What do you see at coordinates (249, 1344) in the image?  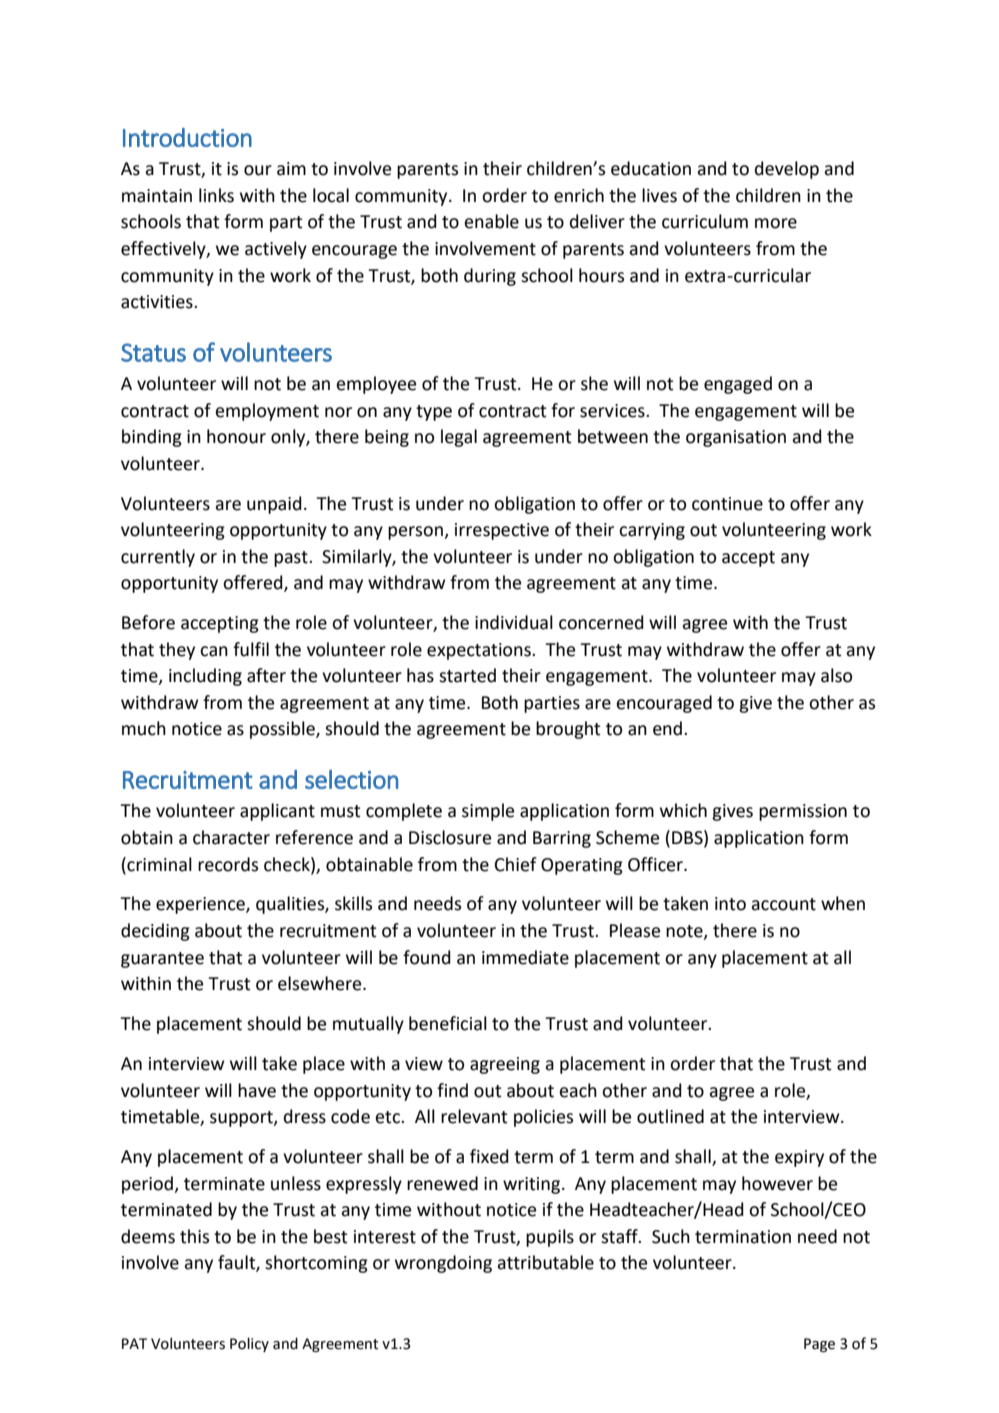 I see `Policy` at bounding box center [249, 1344].
